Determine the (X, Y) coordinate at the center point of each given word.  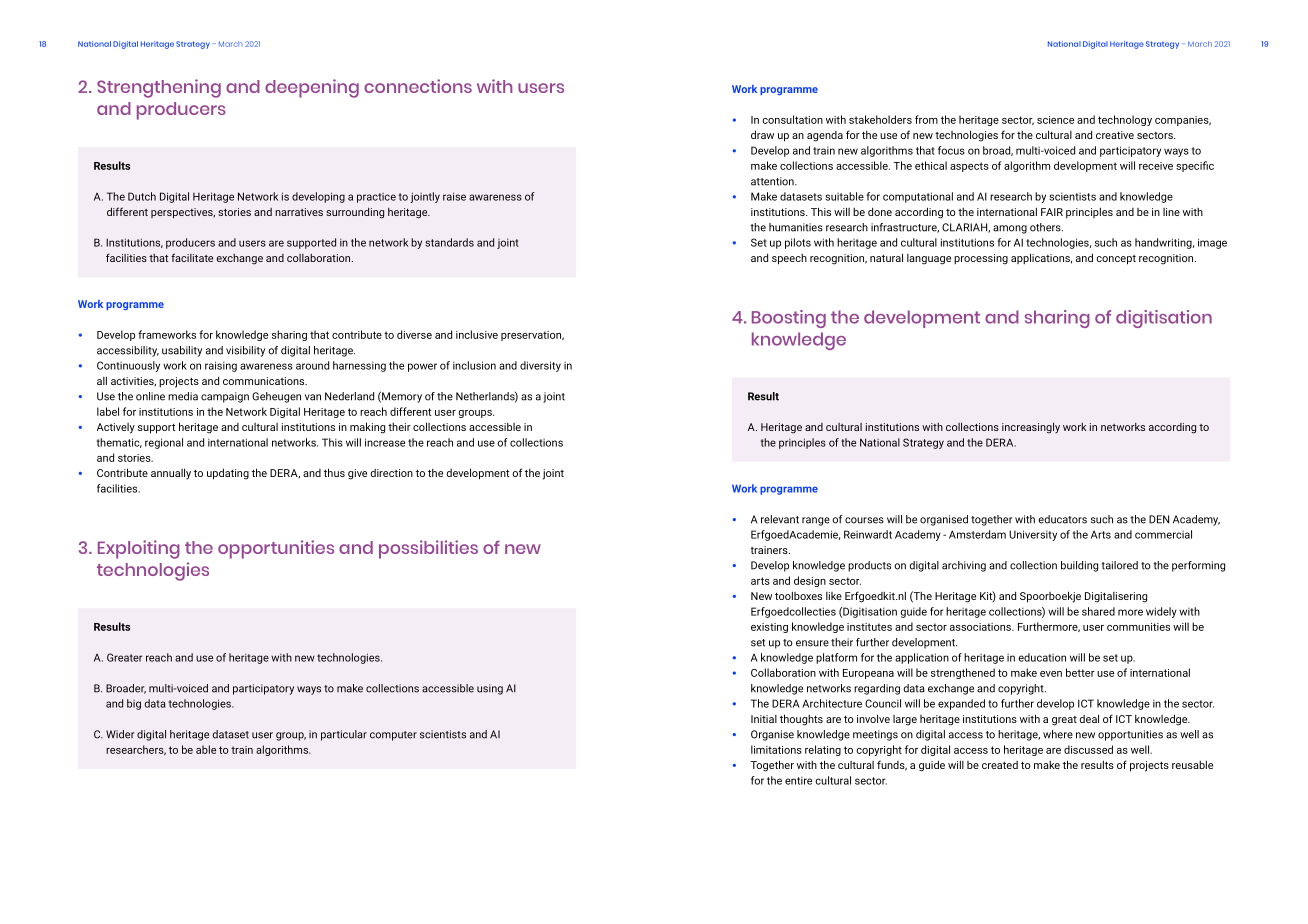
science (1055, 120)
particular (344, 735)
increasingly (1031, 428)
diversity (540, 366)
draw (762, 134)
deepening (312, 88)
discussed (1088, 749)
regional (164, 443)
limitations (776, 749)
